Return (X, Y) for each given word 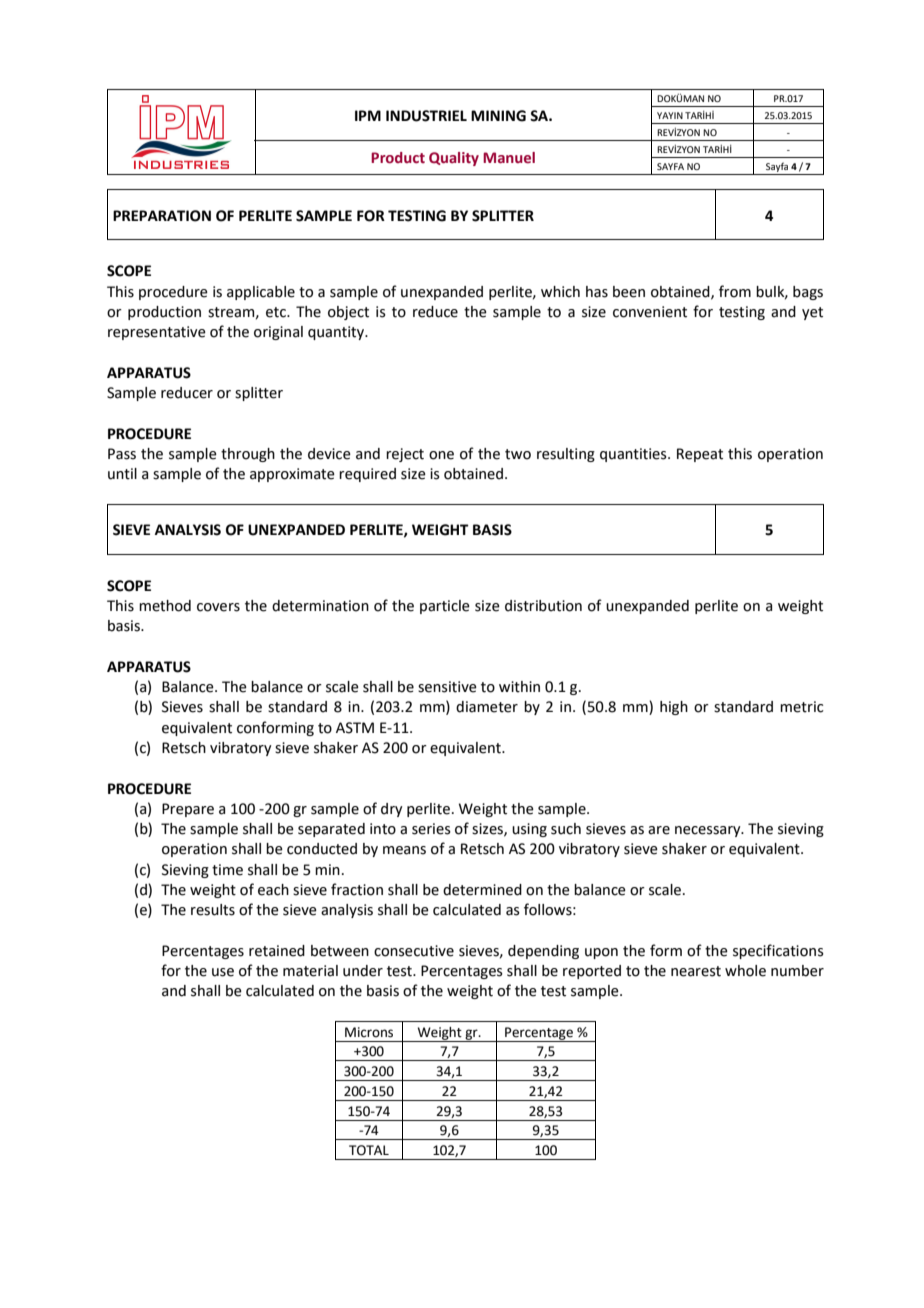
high (674, 708)
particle (445, 607)
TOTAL (369, 1150)
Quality (454, 159)
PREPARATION (162, 216)
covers (218, 607)
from (735, 291)
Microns (369, 1032)
